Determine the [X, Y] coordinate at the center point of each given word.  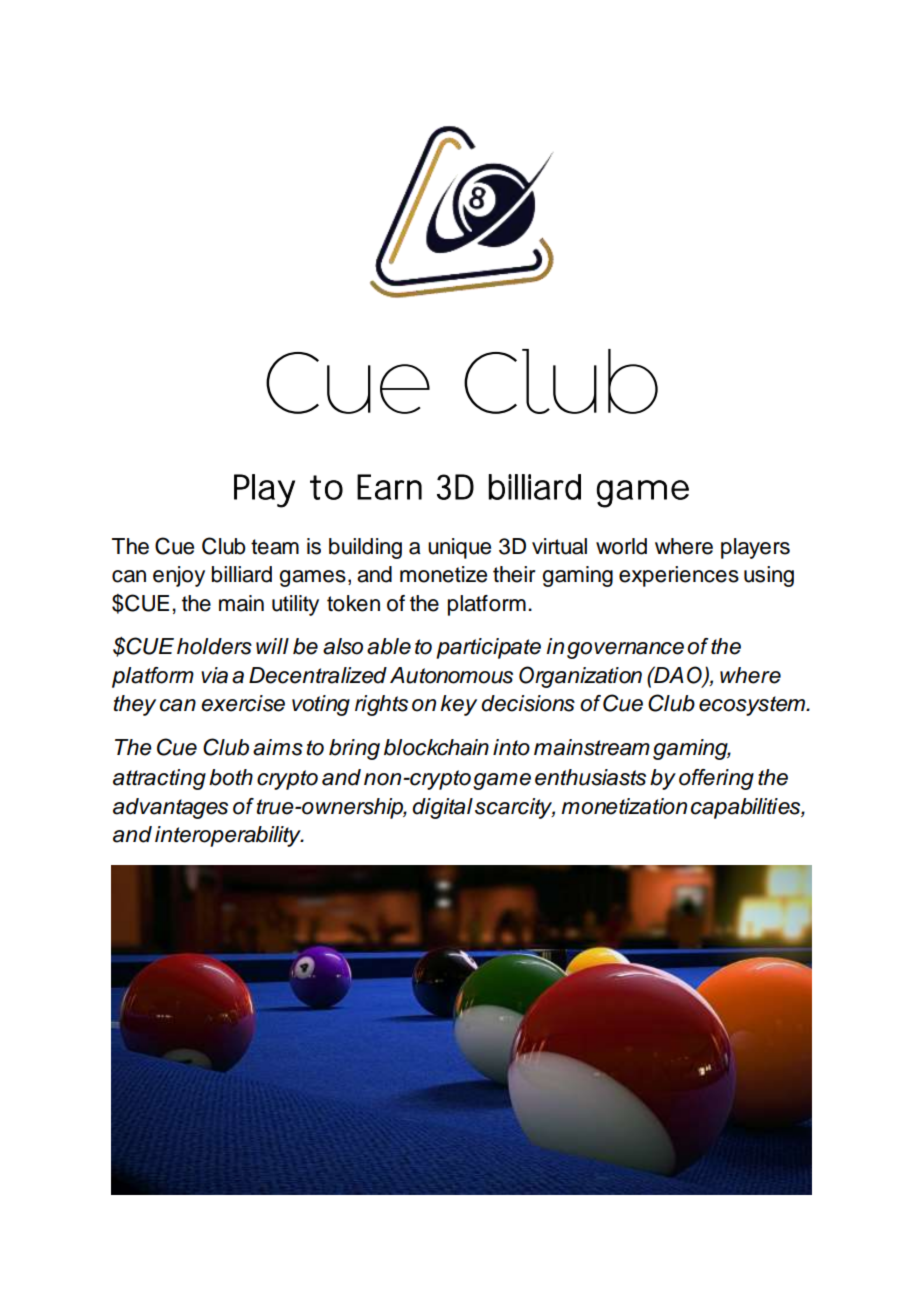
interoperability [229, 836]
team [275, 547]
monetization [624, 806]
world [621, 546]
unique [459, 548]
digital [442, 808]
